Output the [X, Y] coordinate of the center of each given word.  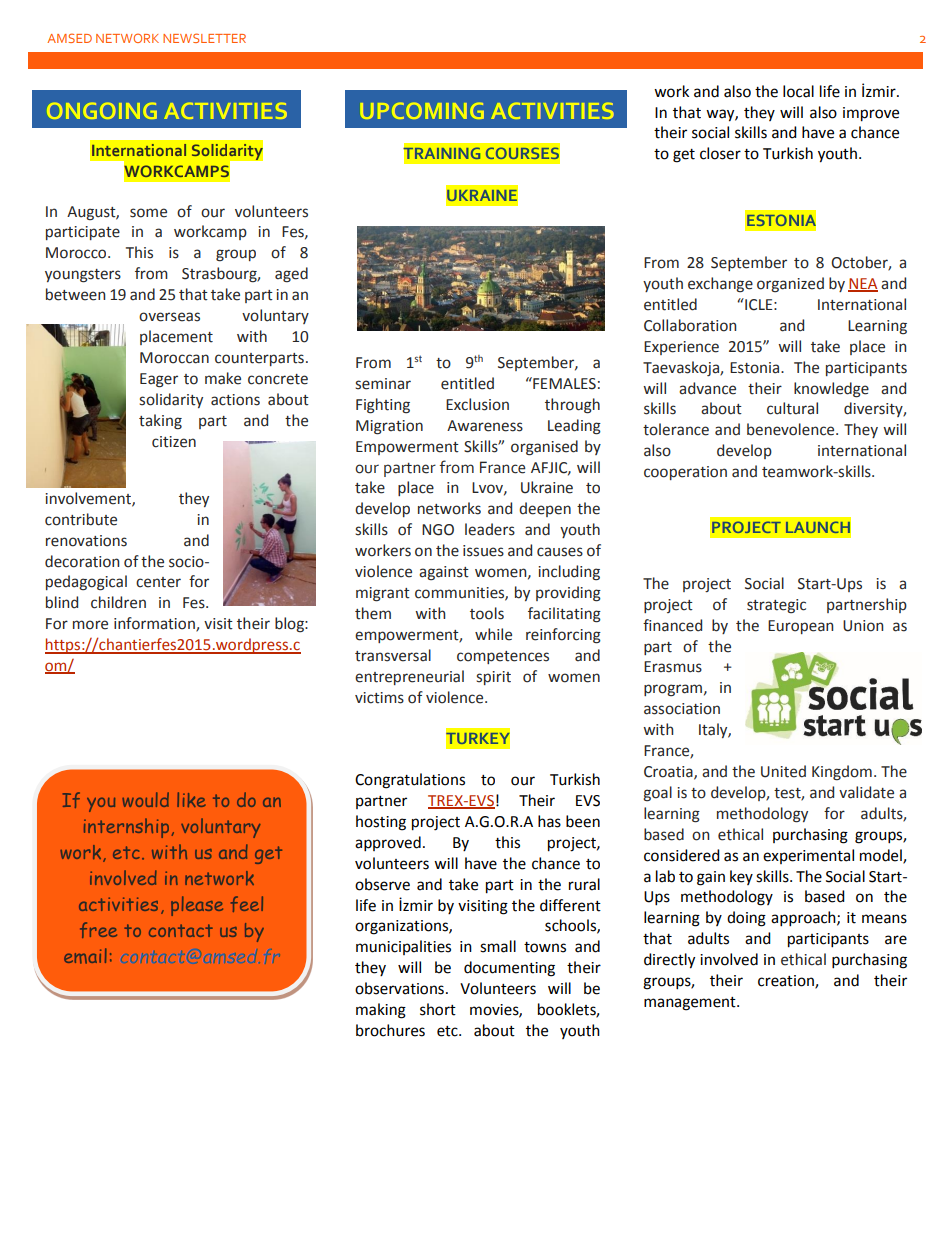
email [85, 956]
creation [787, 982]
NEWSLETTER [204, 38]
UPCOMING [422, 111]
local [798, 91]
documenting [509, 969]
